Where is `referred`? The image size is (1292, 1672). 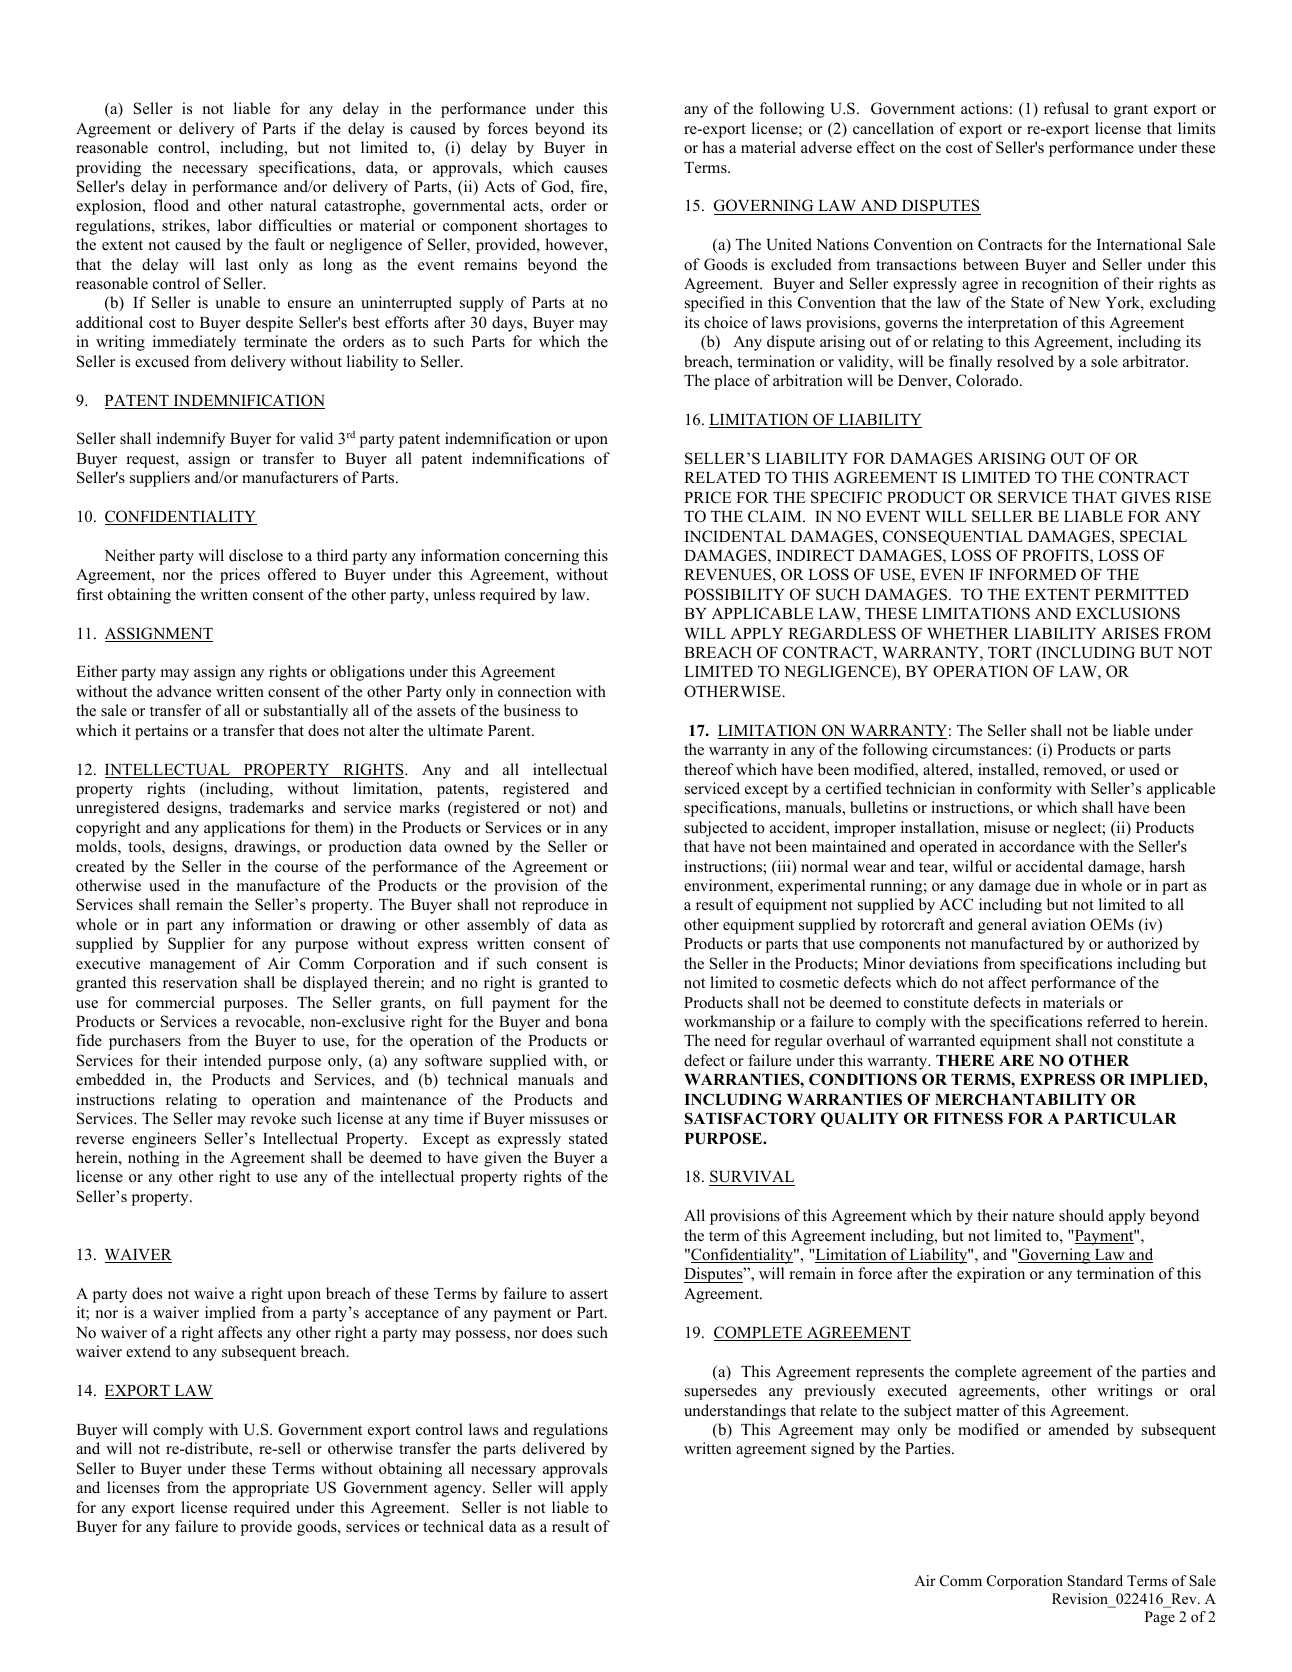 referred is located at coordinates (1113, 1021).
